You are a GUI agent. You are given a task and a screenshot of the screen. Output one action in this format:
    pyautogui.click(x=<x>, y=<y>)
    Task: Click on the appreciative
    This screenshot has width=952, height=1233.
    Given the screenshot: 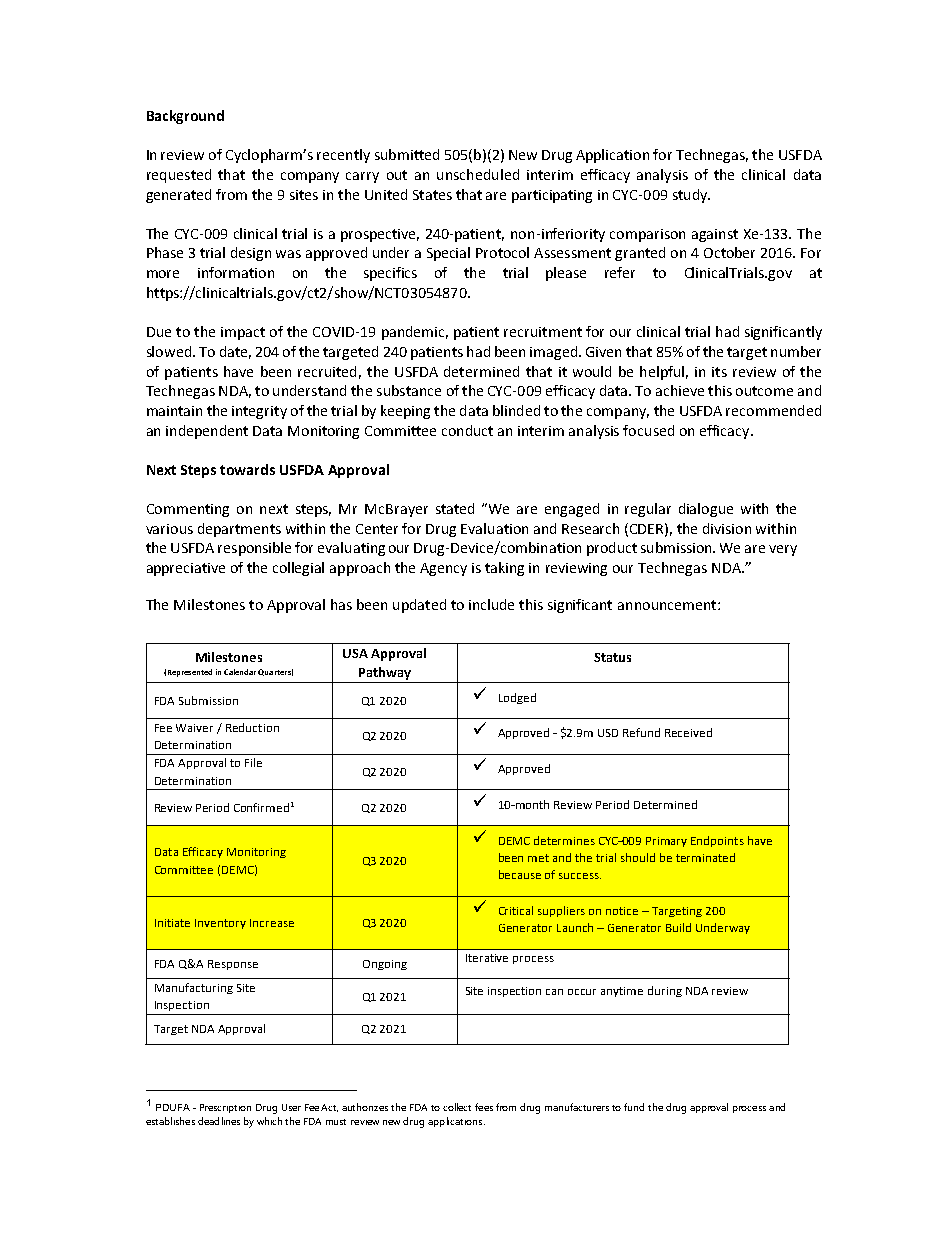 What is the action you would take?
    pyautogui.click(x=186, y=569)
